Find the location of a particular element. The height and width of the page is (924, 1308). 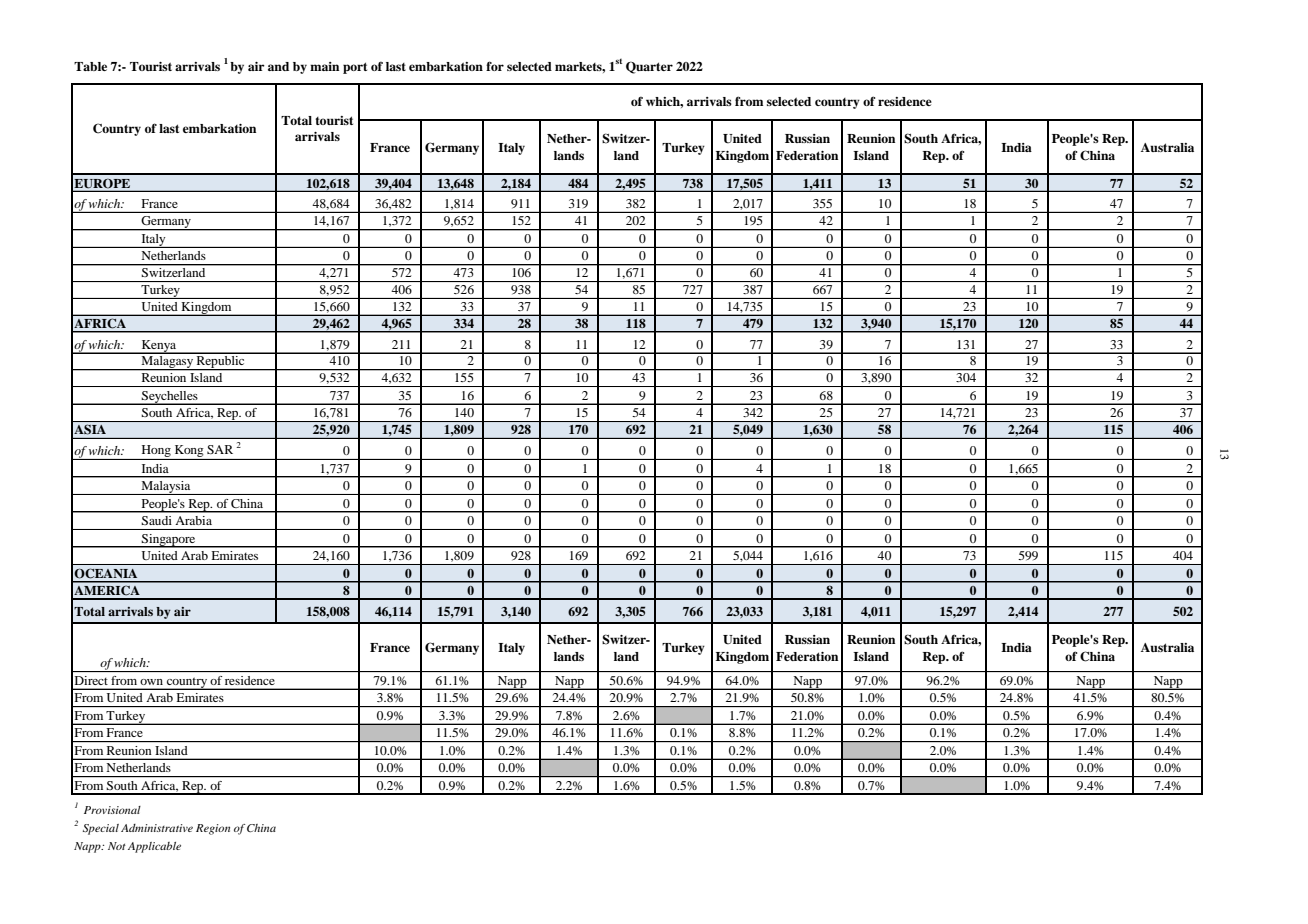

Region is located at coordinates (213, 829).
